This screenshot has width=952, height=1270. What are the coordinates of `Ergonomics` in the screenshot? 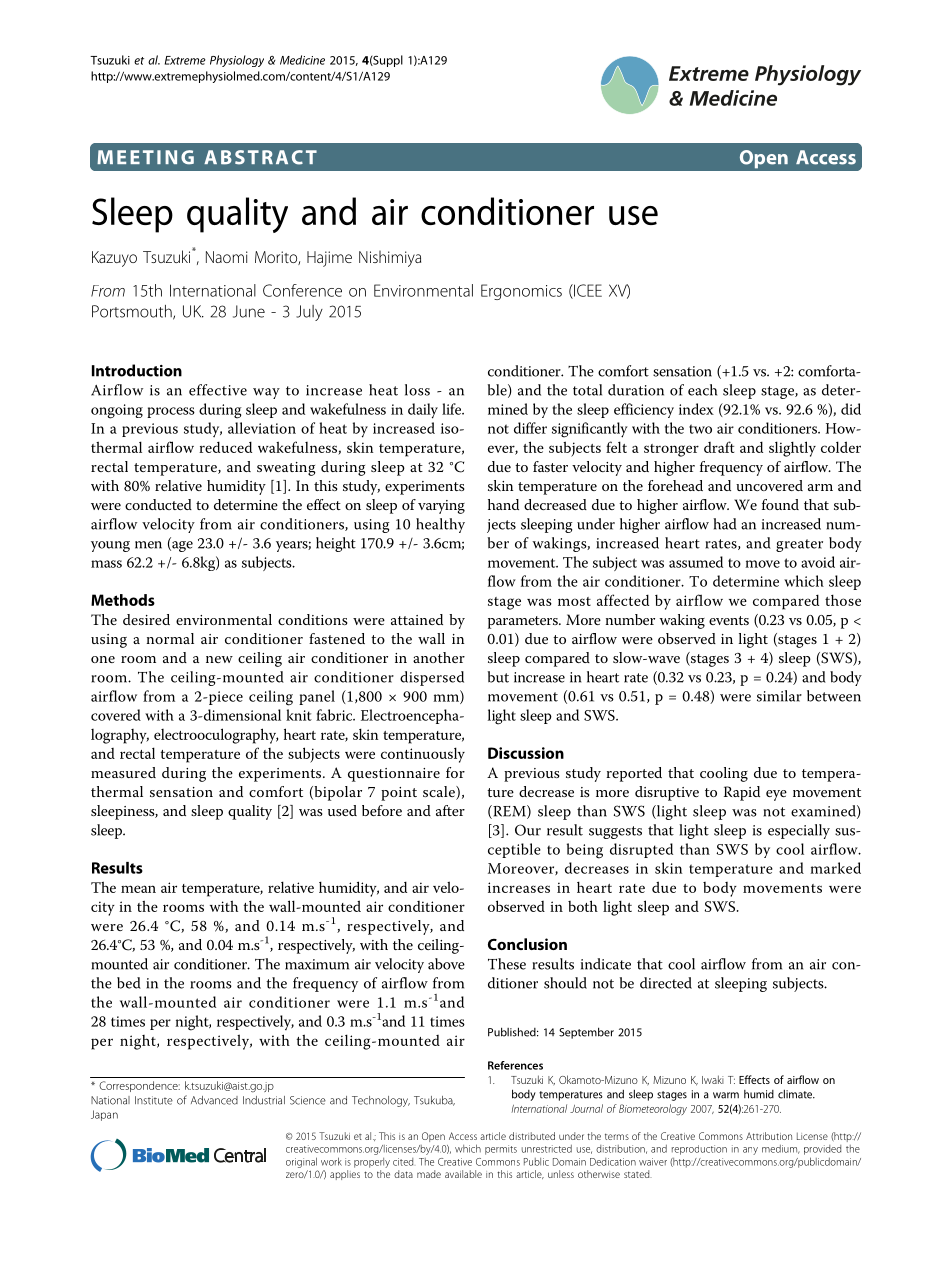 It's located at (521, 292).
